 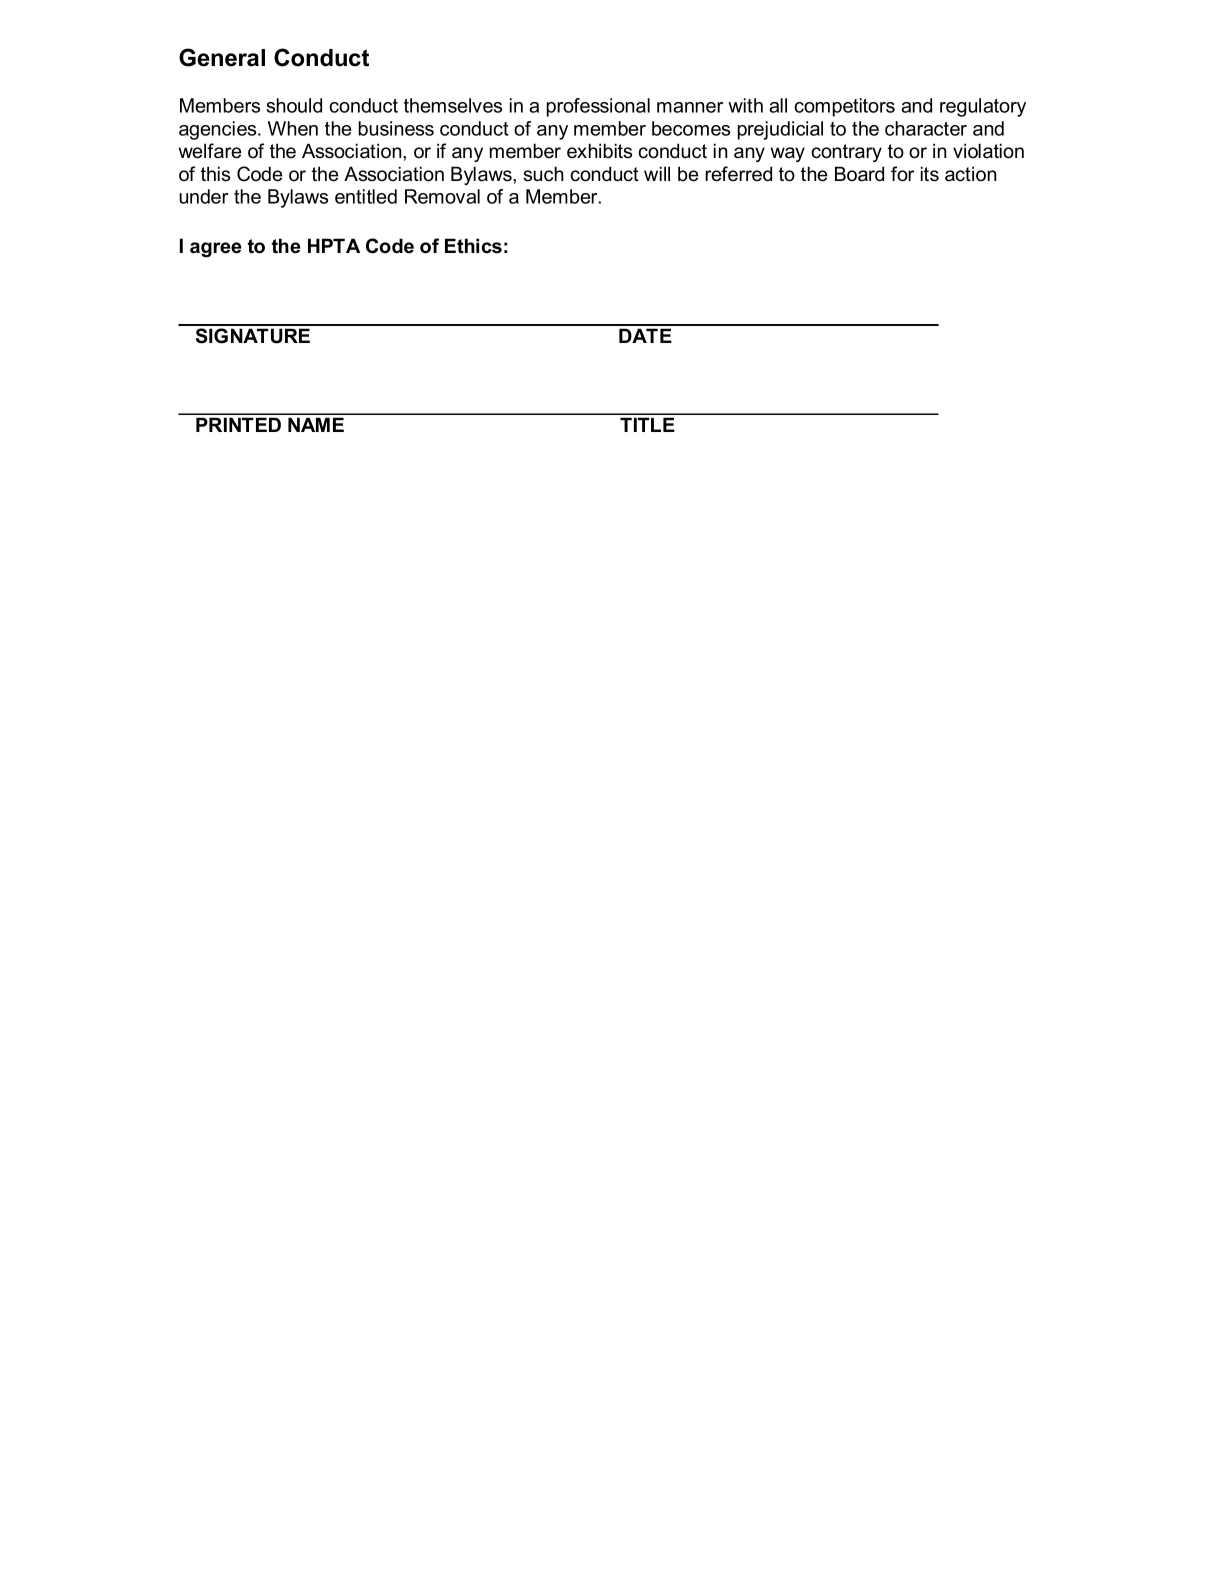 I want to click on welfare, so click(x=210, y=151).
